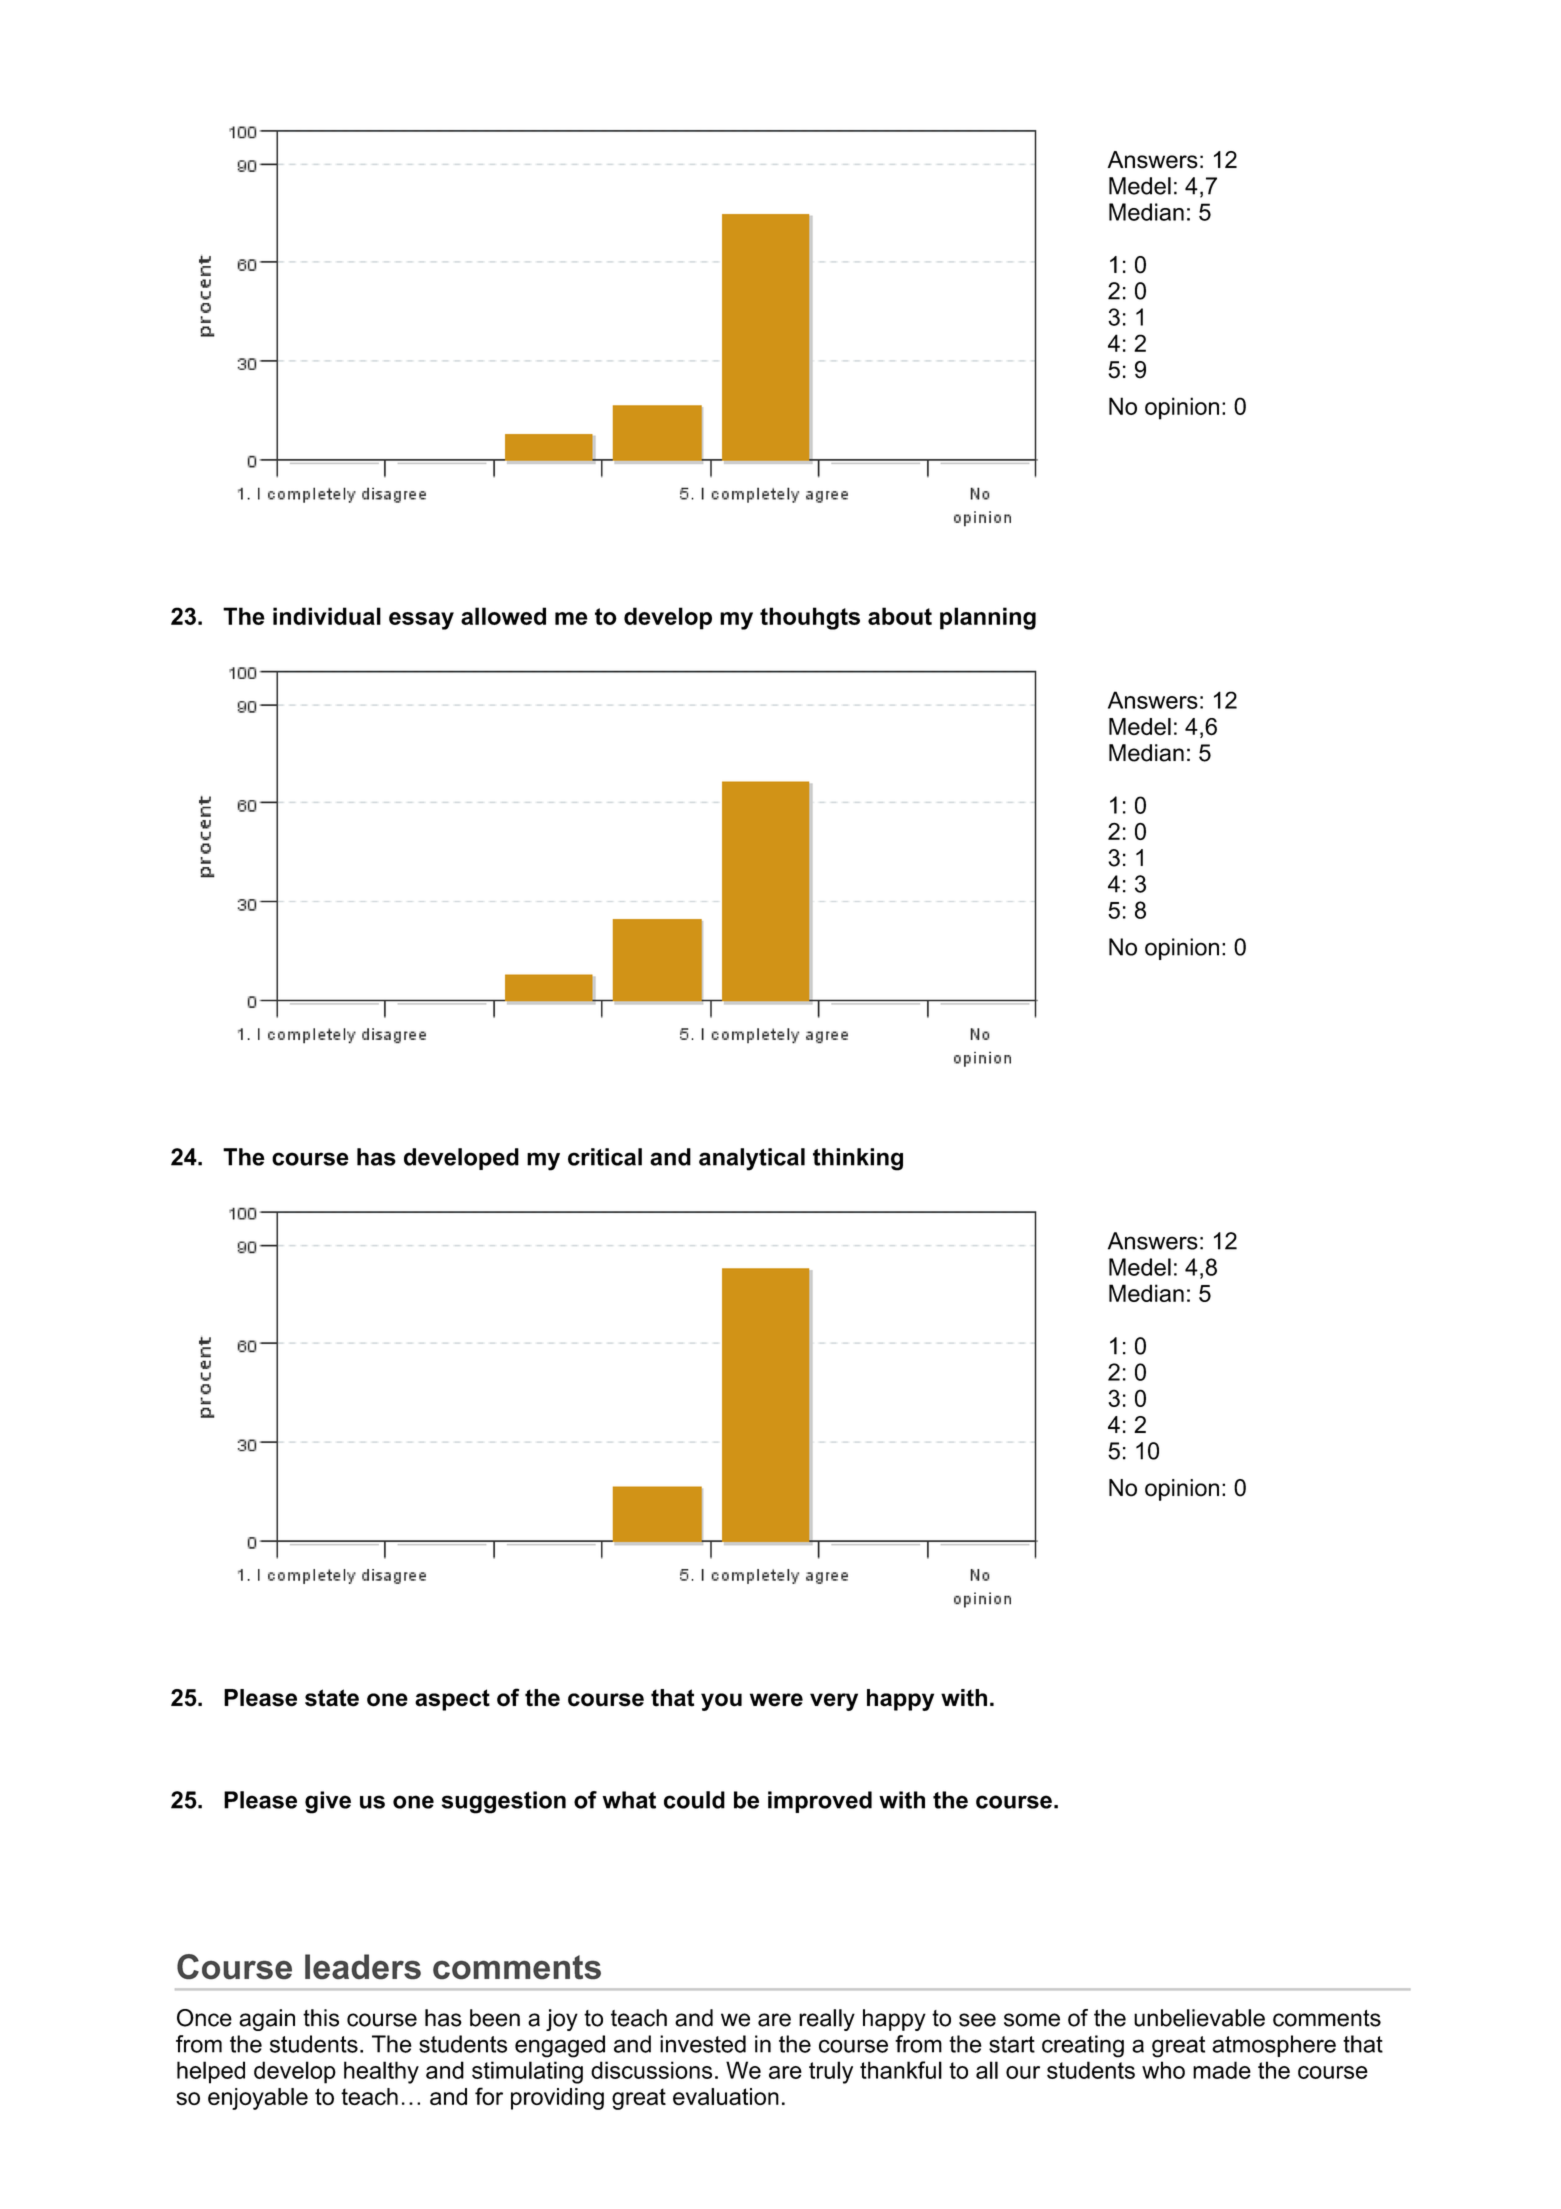 This screenshot has height=2209, width=1561. Describe the element at coordinates (820, 1802) in the screenshot. I see `improved` at that location.
